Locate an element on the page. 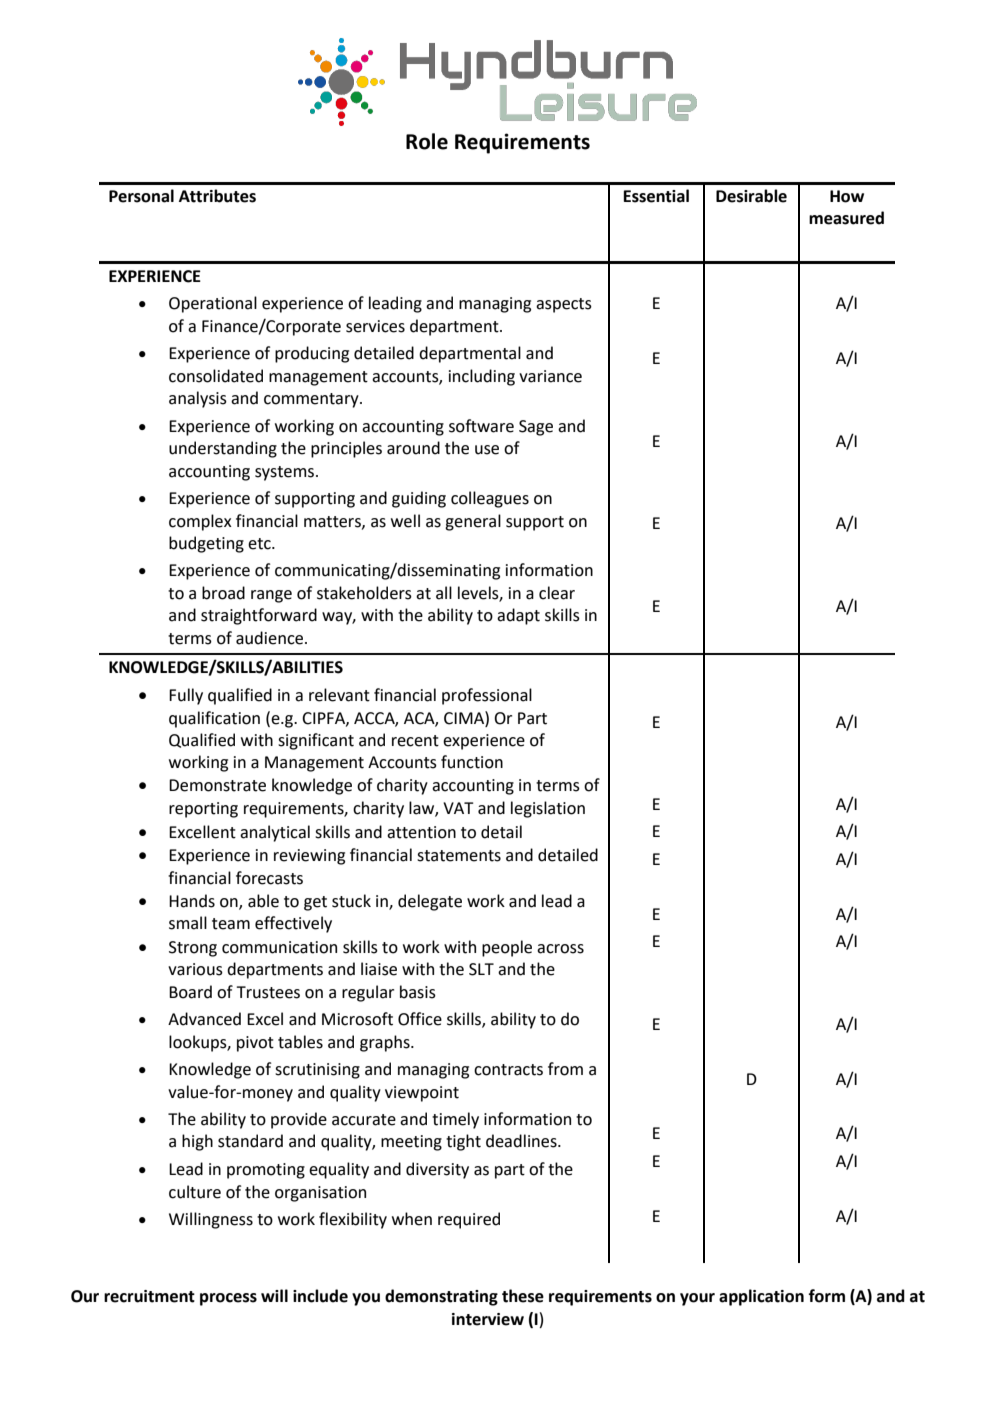  qualification is located at coordinates (214, 719).
